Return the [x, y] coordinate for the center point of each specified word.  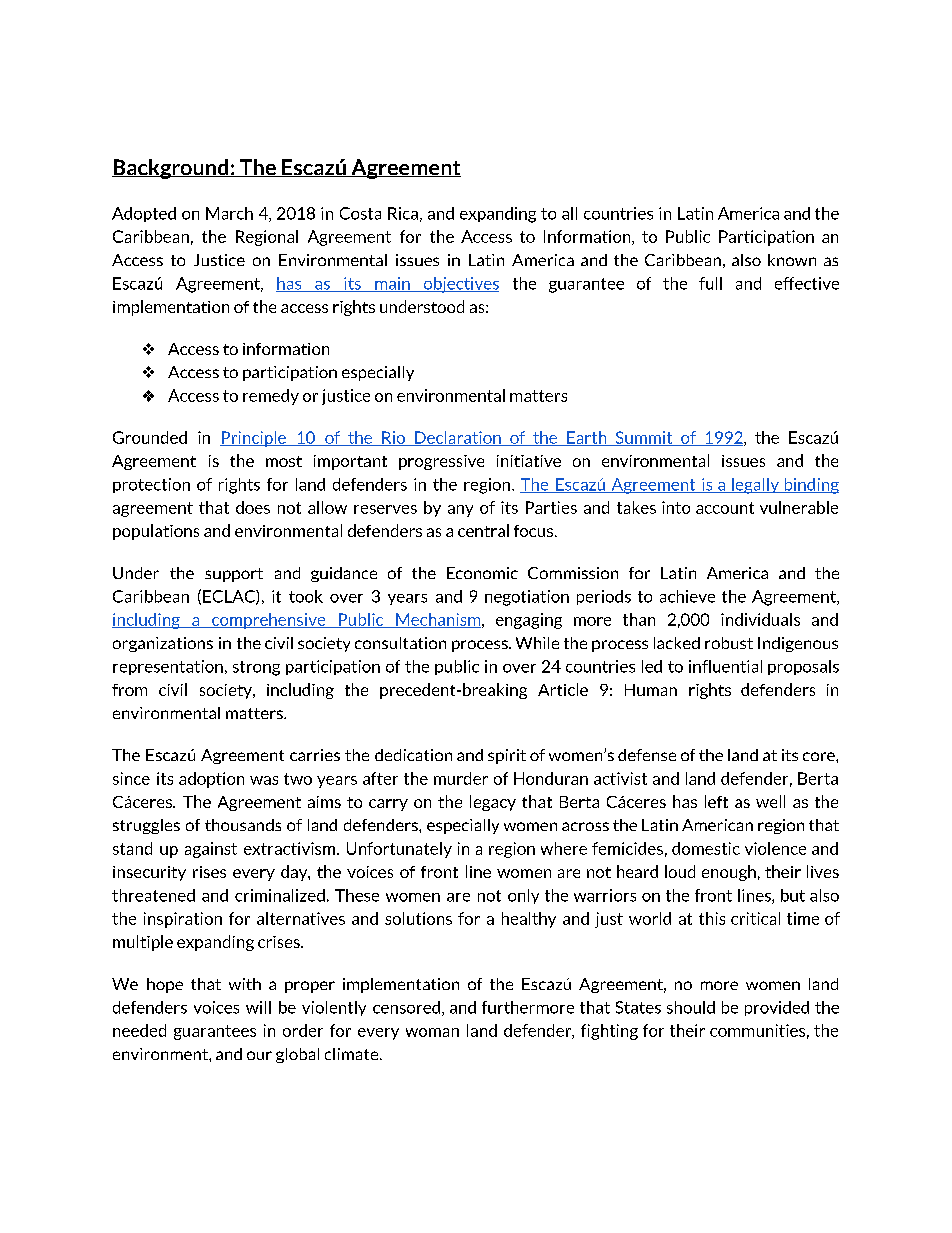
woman [432, 1032]
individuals [760, 619]
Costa [360, 213]
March [229, 213]
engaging [529, 621]
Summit [644, 438]
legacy [493, 803]
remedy [271, 397]
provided [777, 1008]
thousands [243, 825]
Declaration [458, 438]
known [792, 260]
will [258, 1007]
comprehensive [269, 621]
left [716, 801]
